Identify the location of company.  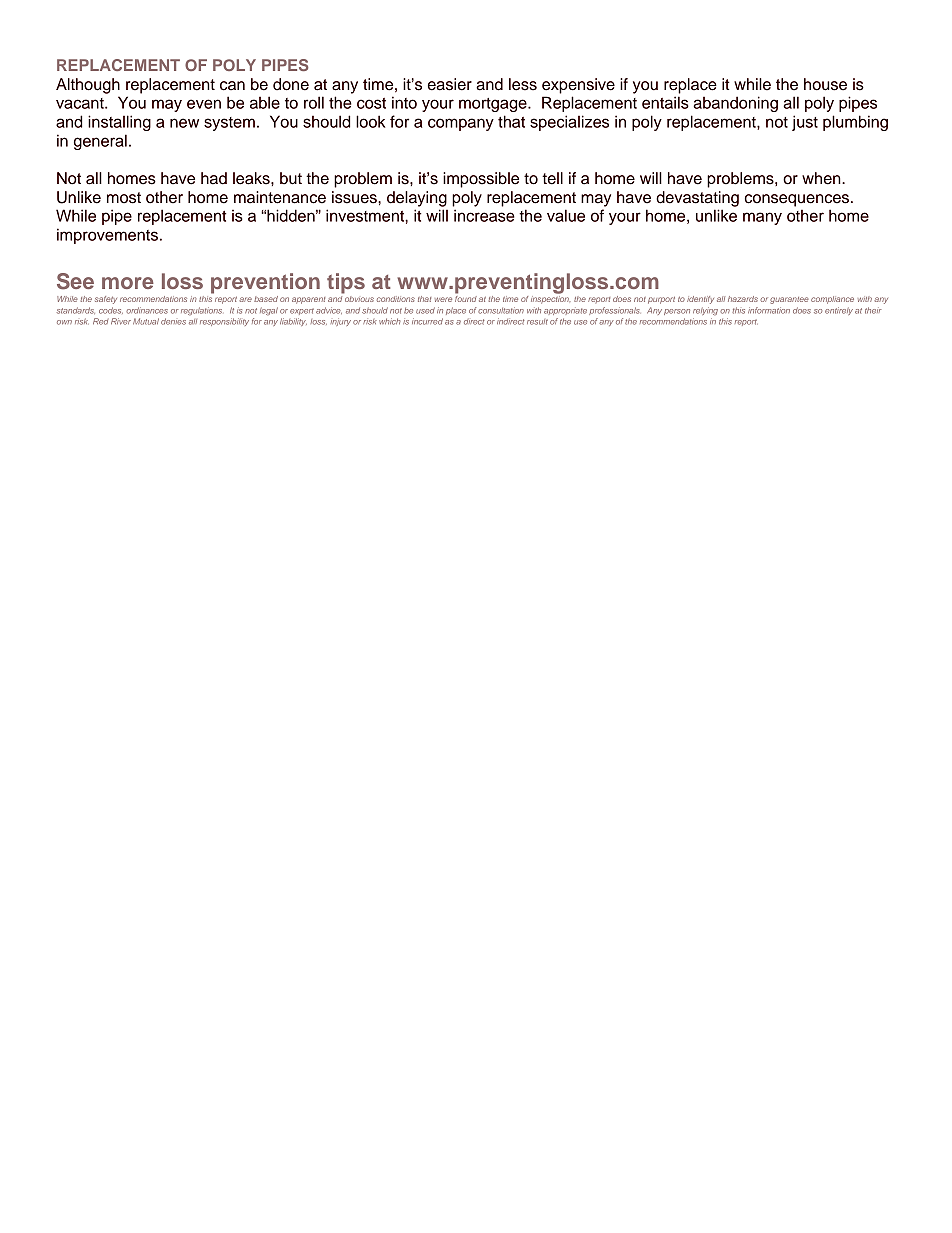
(461, 124).
